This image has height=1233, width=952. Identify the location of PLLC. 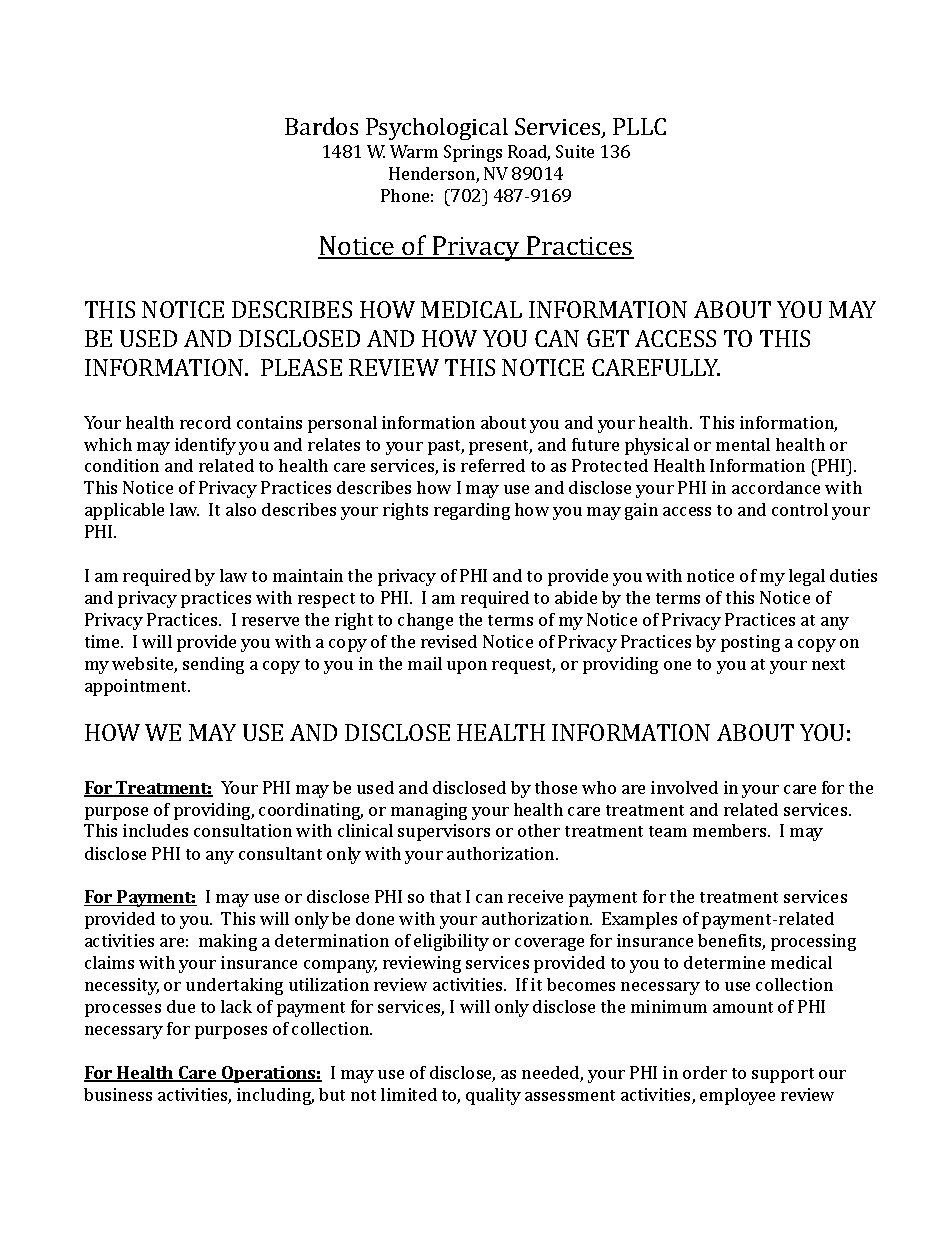
(639, 126).
